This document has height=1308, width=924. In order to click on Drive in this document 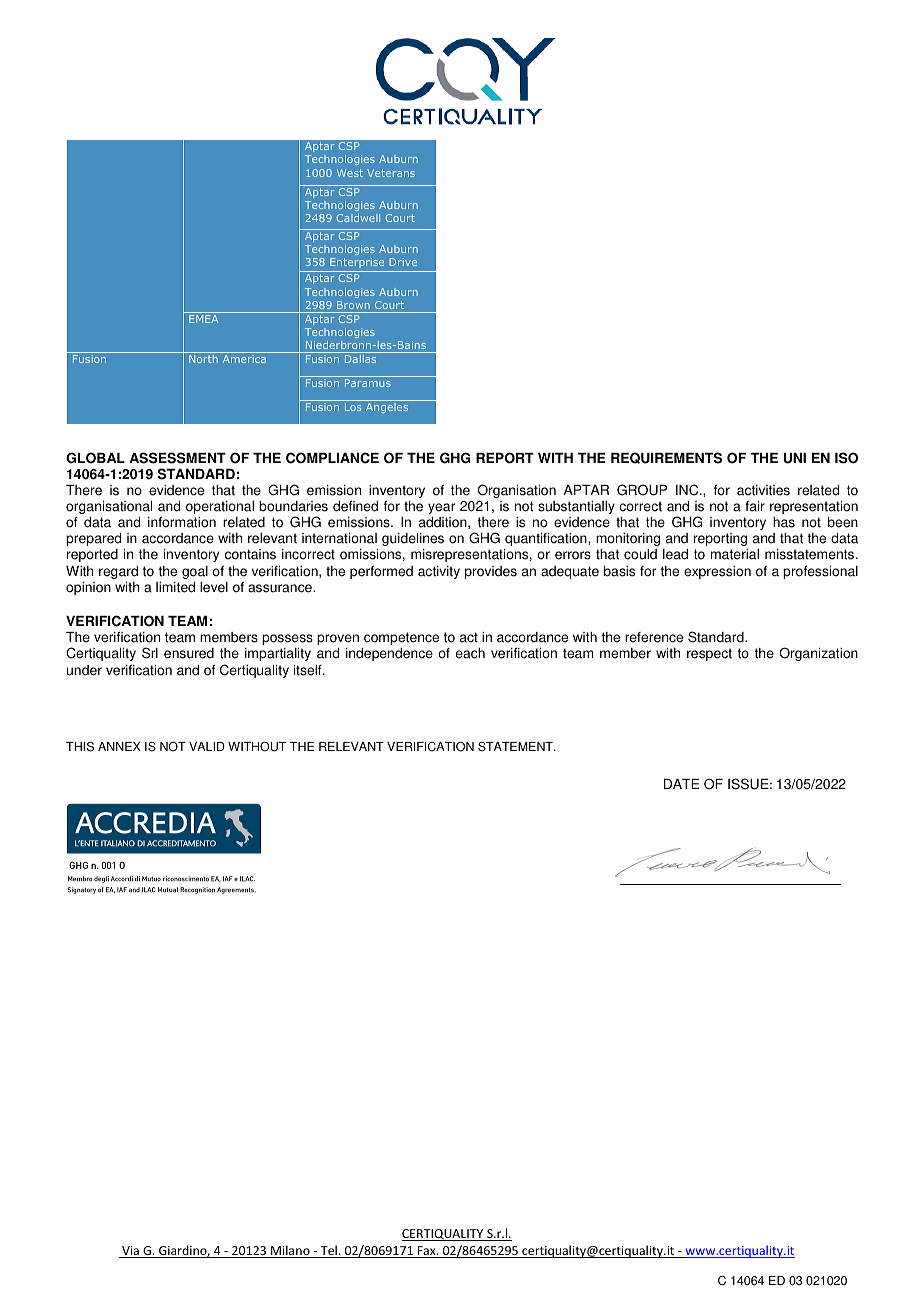, I will do `click(403, 262)`.
